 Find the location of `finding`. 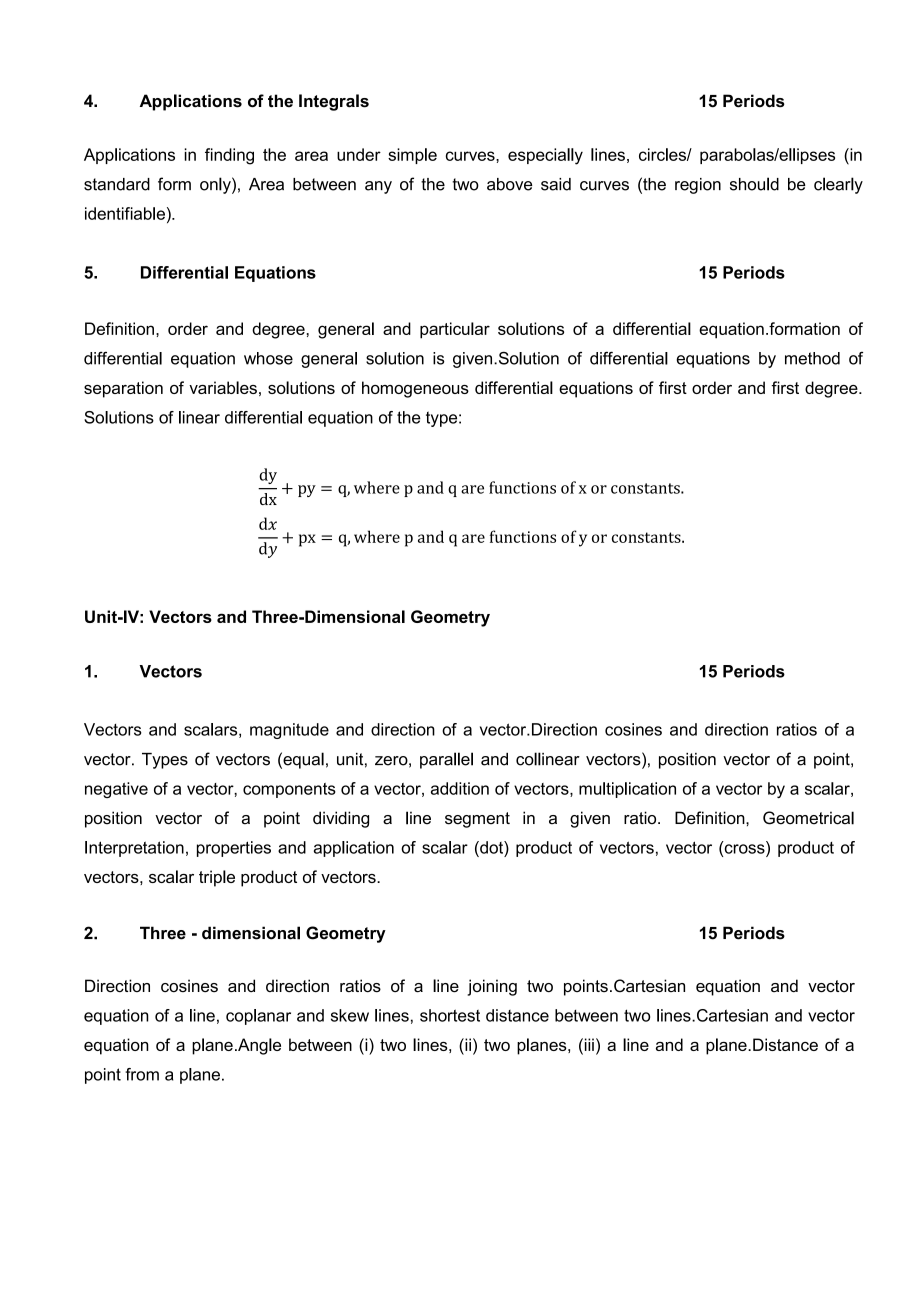

finding is located at coordinates (229, 156).
